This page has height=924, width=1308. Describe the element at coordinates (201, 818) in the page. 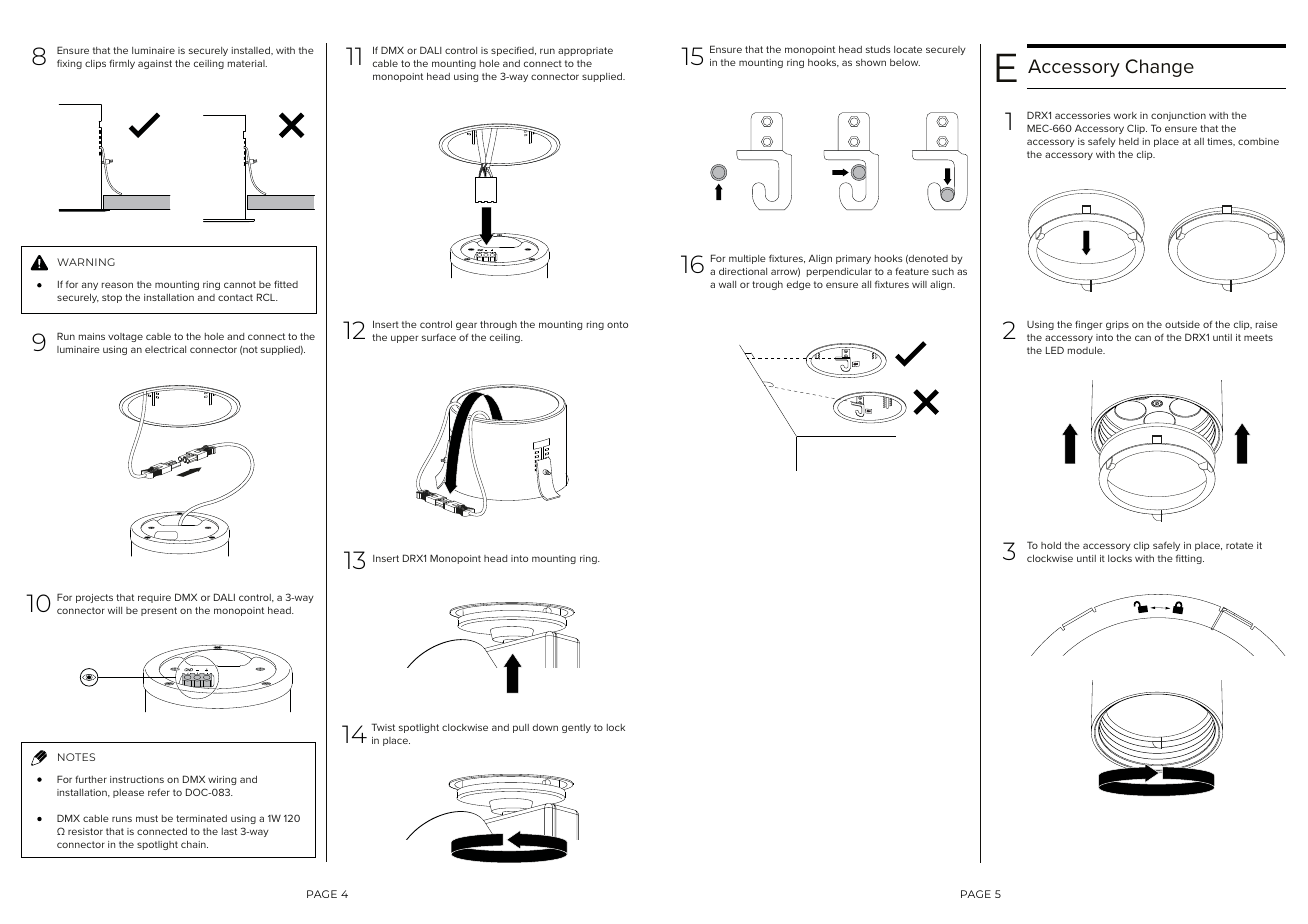

I see `terminated` at that location.
